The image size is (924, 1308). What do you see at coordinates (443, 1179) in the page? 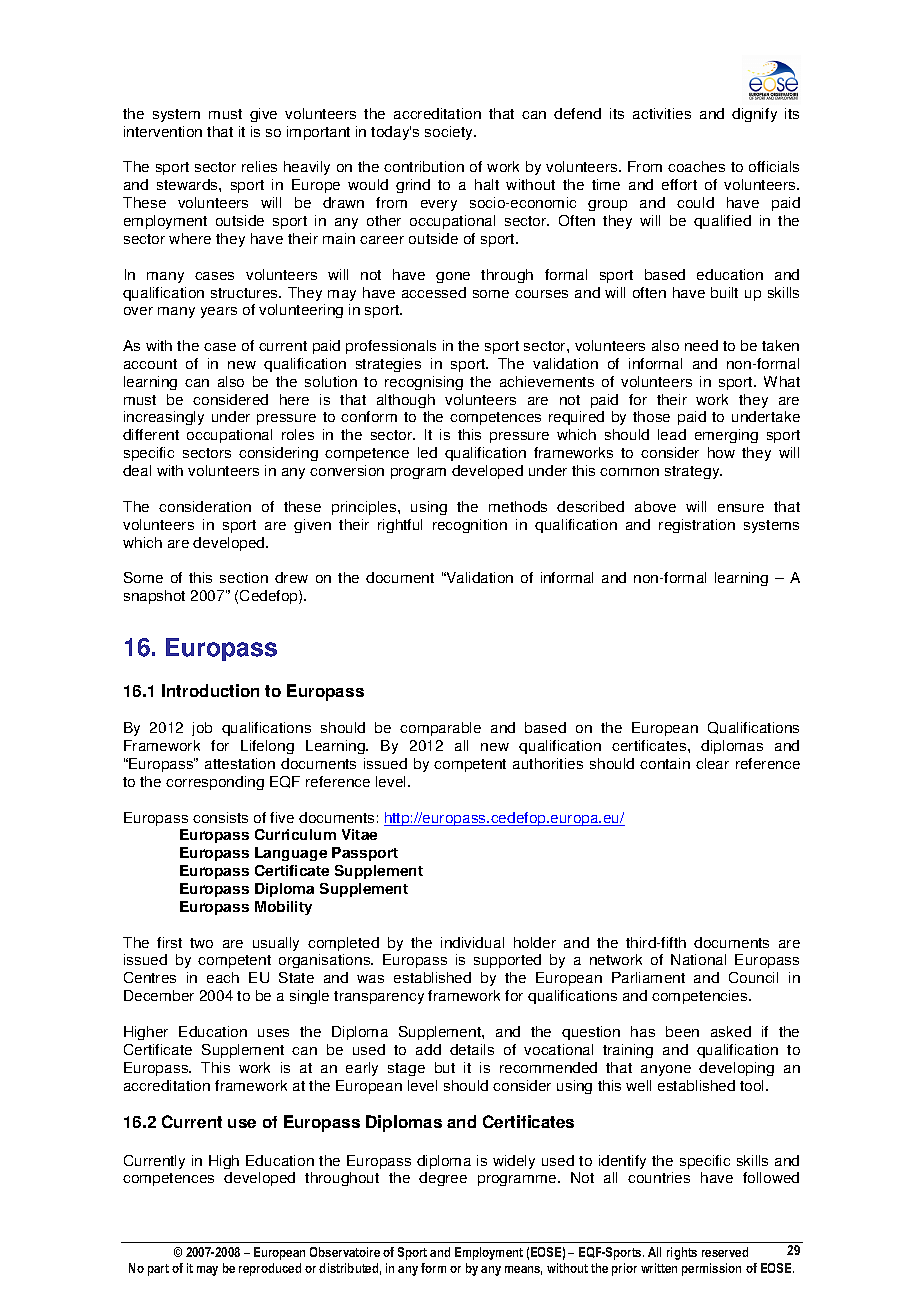
I see `degree` at bounding box center [443, 1179].
